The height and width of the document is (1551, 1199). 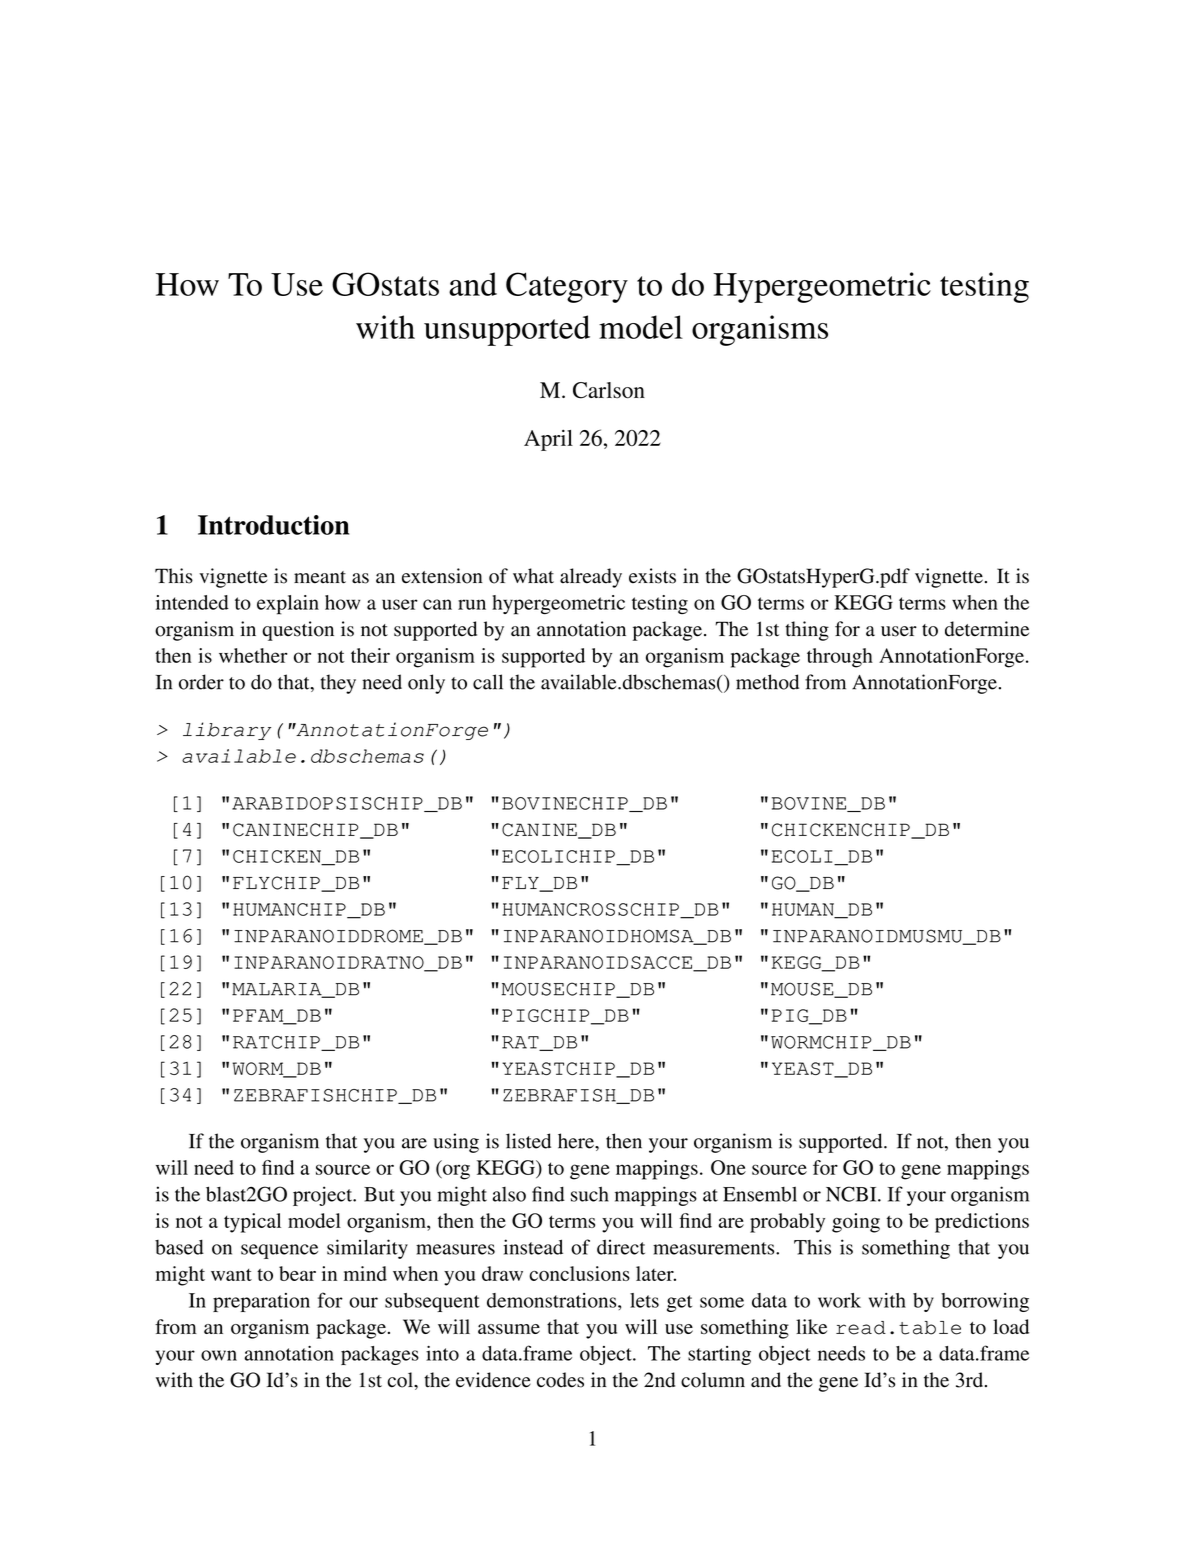 What do you see at coordinates (560, 1380) in the document?
I see `codes` at bounding box center [560, 1380].
